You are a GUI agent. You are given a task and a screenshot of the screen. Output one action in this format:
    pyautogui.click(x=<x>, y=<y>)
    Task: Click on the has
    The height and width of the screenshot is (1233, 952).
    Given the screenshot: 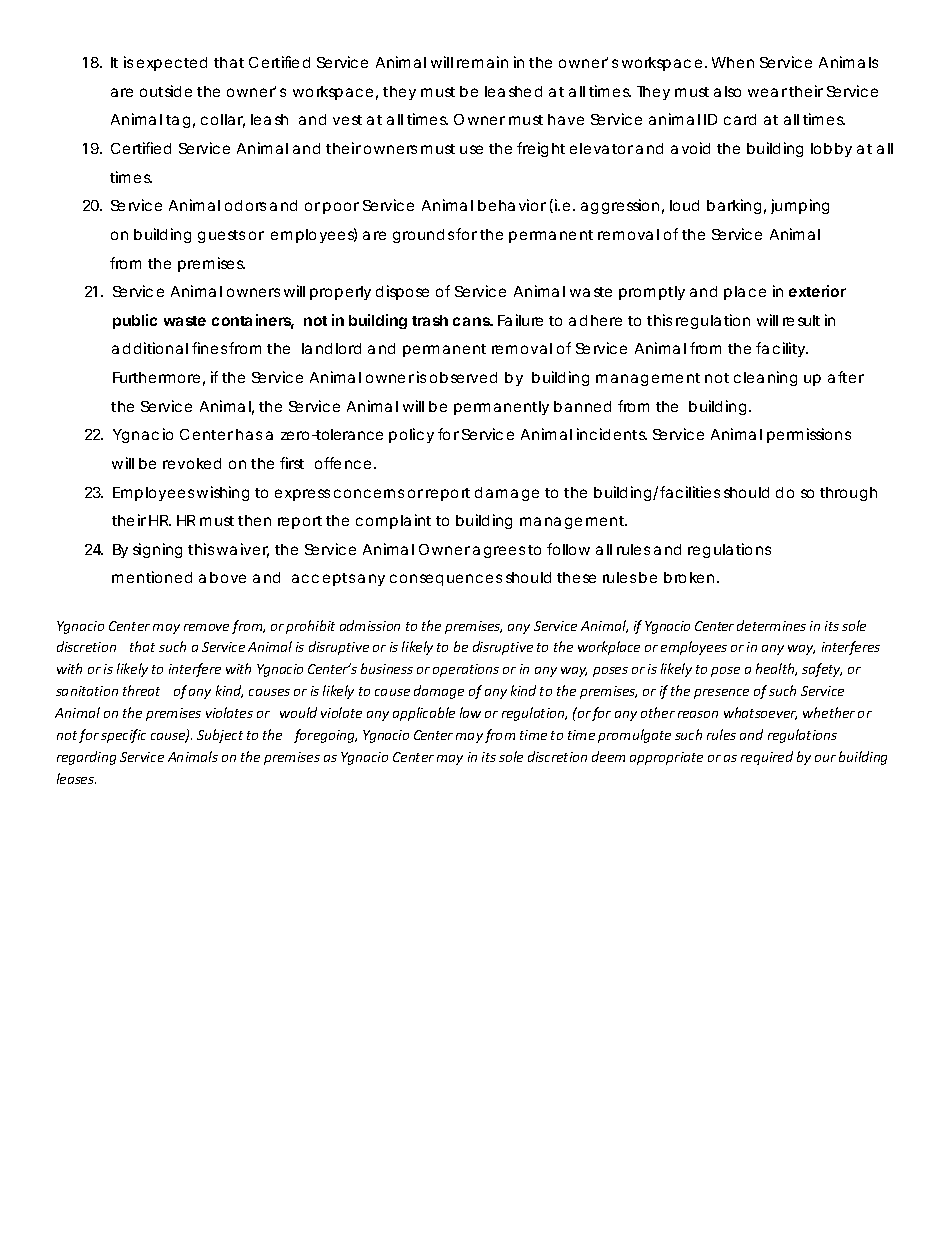 What is the action you would take?
    pyautogui.click(x=249, y=434)
